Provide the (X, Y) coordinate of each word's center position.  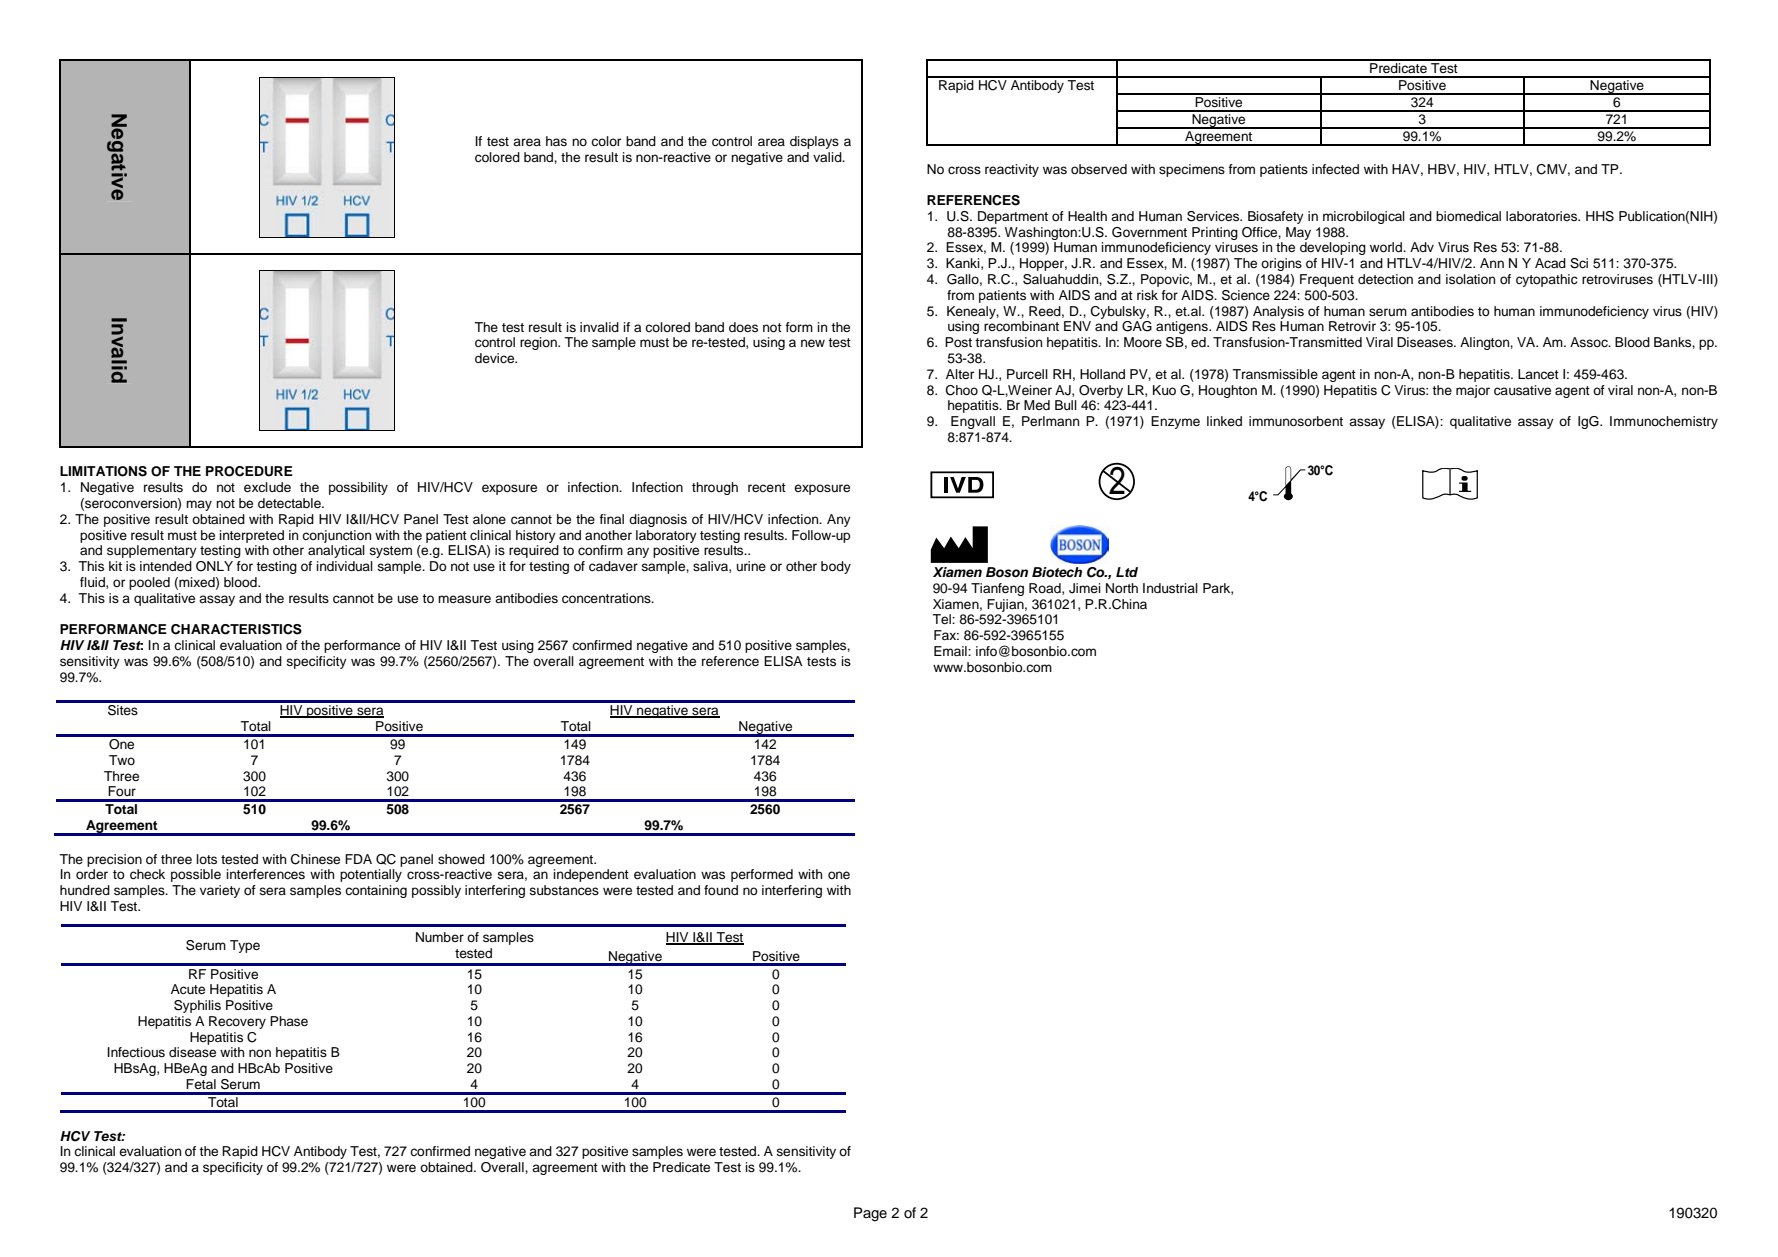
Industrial (1170, 588)
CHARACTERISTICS (236, 629)
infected (1335, 169)
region (539, 343)
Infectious (136, 1052)
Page (870, 1214)
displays (814, 142)
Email (951, 651)
